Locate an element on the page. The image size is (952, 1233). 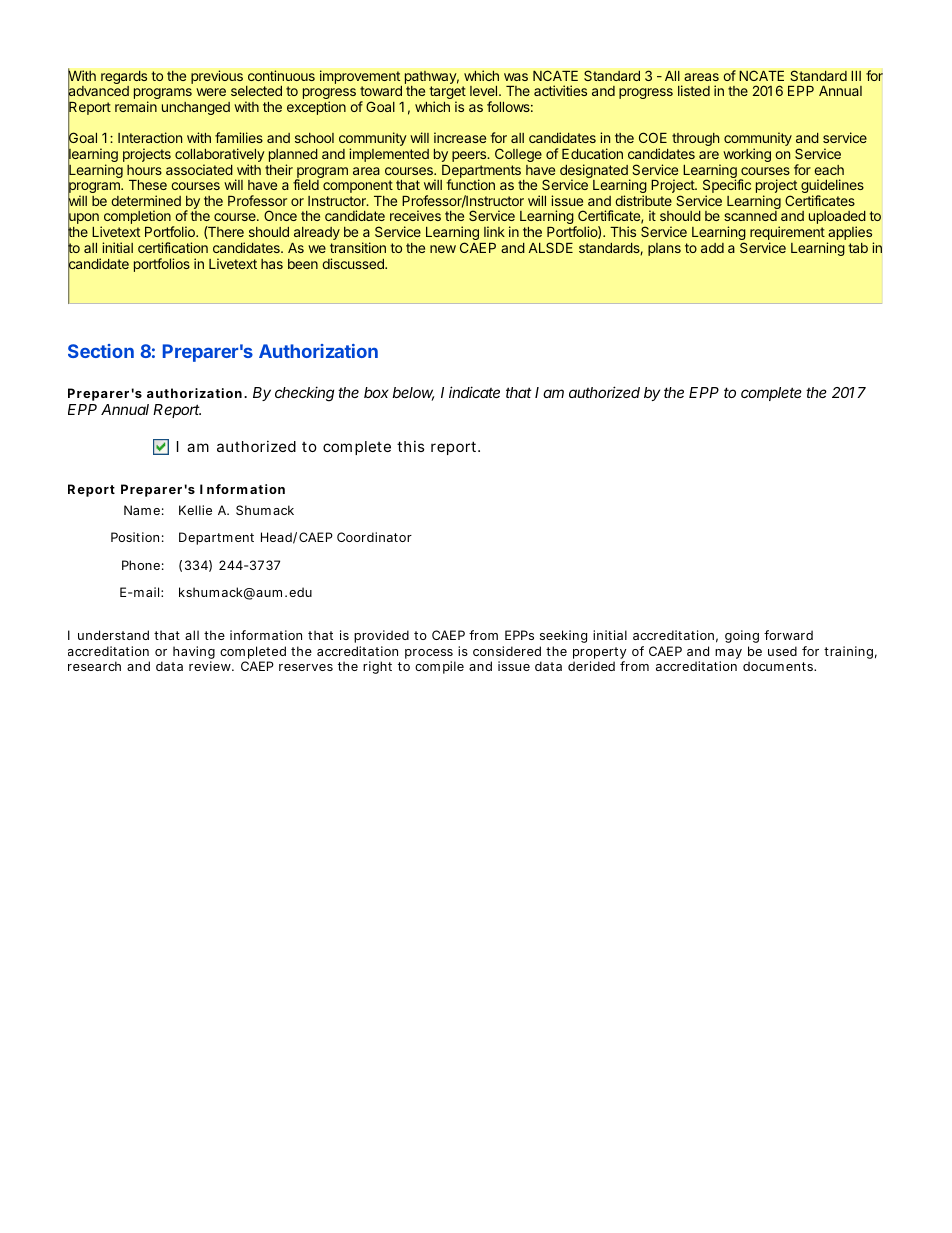
having is located at coordinates (194, 654).
